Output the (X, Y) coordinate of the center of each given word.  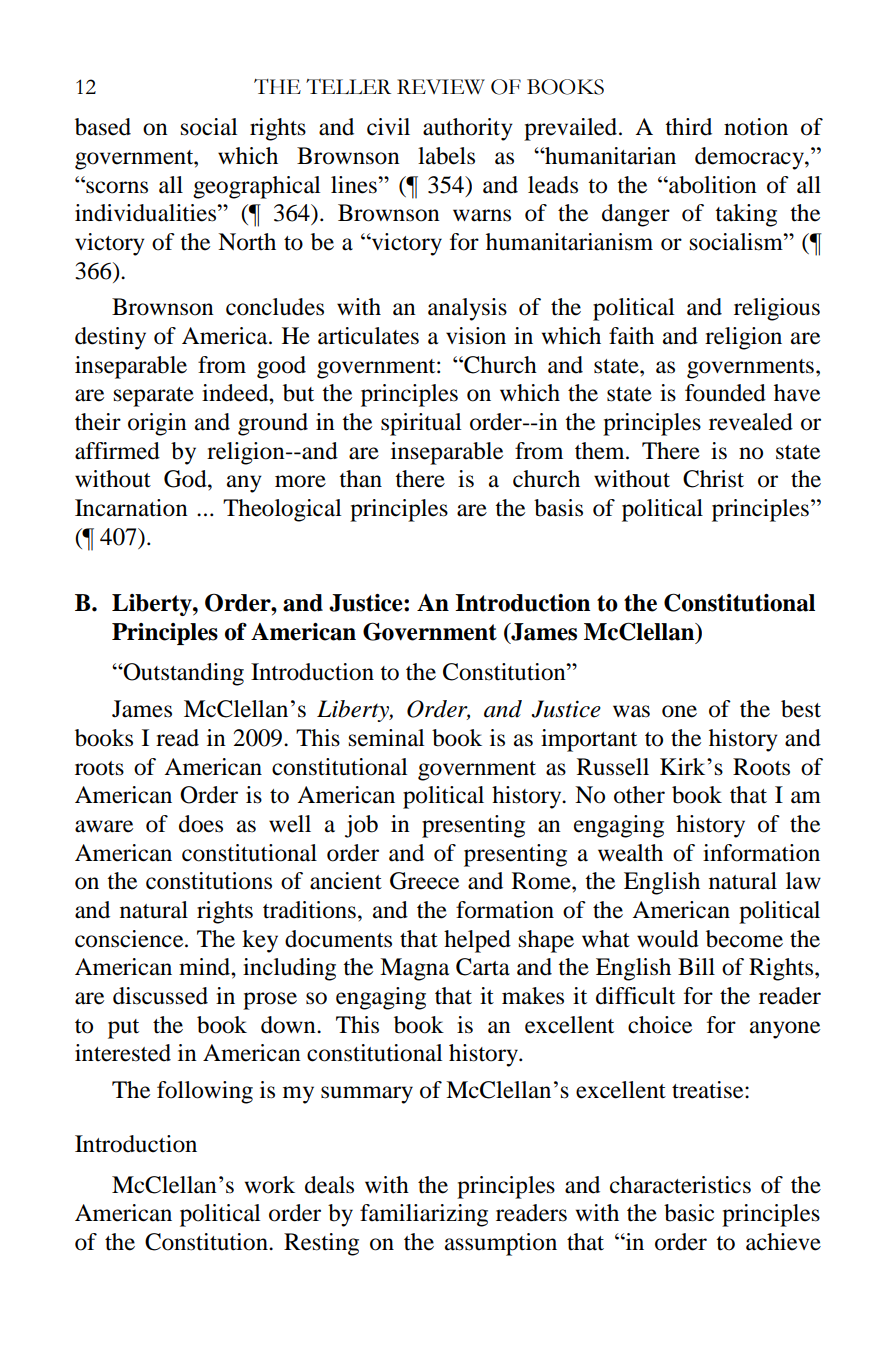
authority (468, 129)
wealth (630, 853)
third (688, 127)
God (186, 479)
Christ (713, 479)
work (270, 1185)
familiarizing (424, 1215)
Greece (424, 881)
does (201, 824)
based (103, 127)
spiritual (421, 424)
